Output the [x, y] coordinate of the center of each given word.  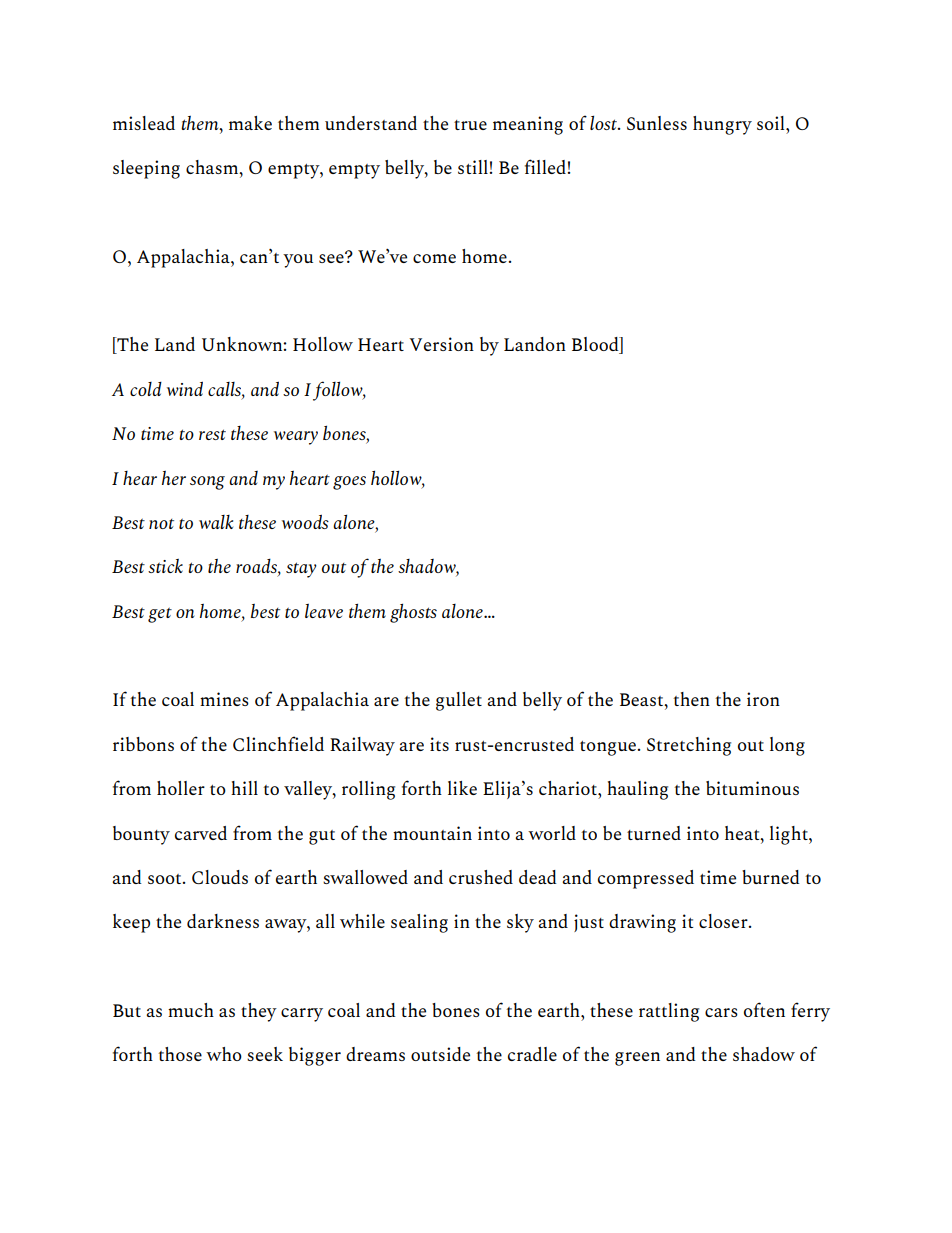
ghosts [413, 613]
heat [743, 833]
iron [763, 699]
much [191, 1010]
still [473, 167]
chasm [213, 168]
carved [201, 833]
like [462, 788]
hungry [722, 125]
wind [185, 388]
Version [441, 344]
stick [165, 566]
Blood [596, 345]
